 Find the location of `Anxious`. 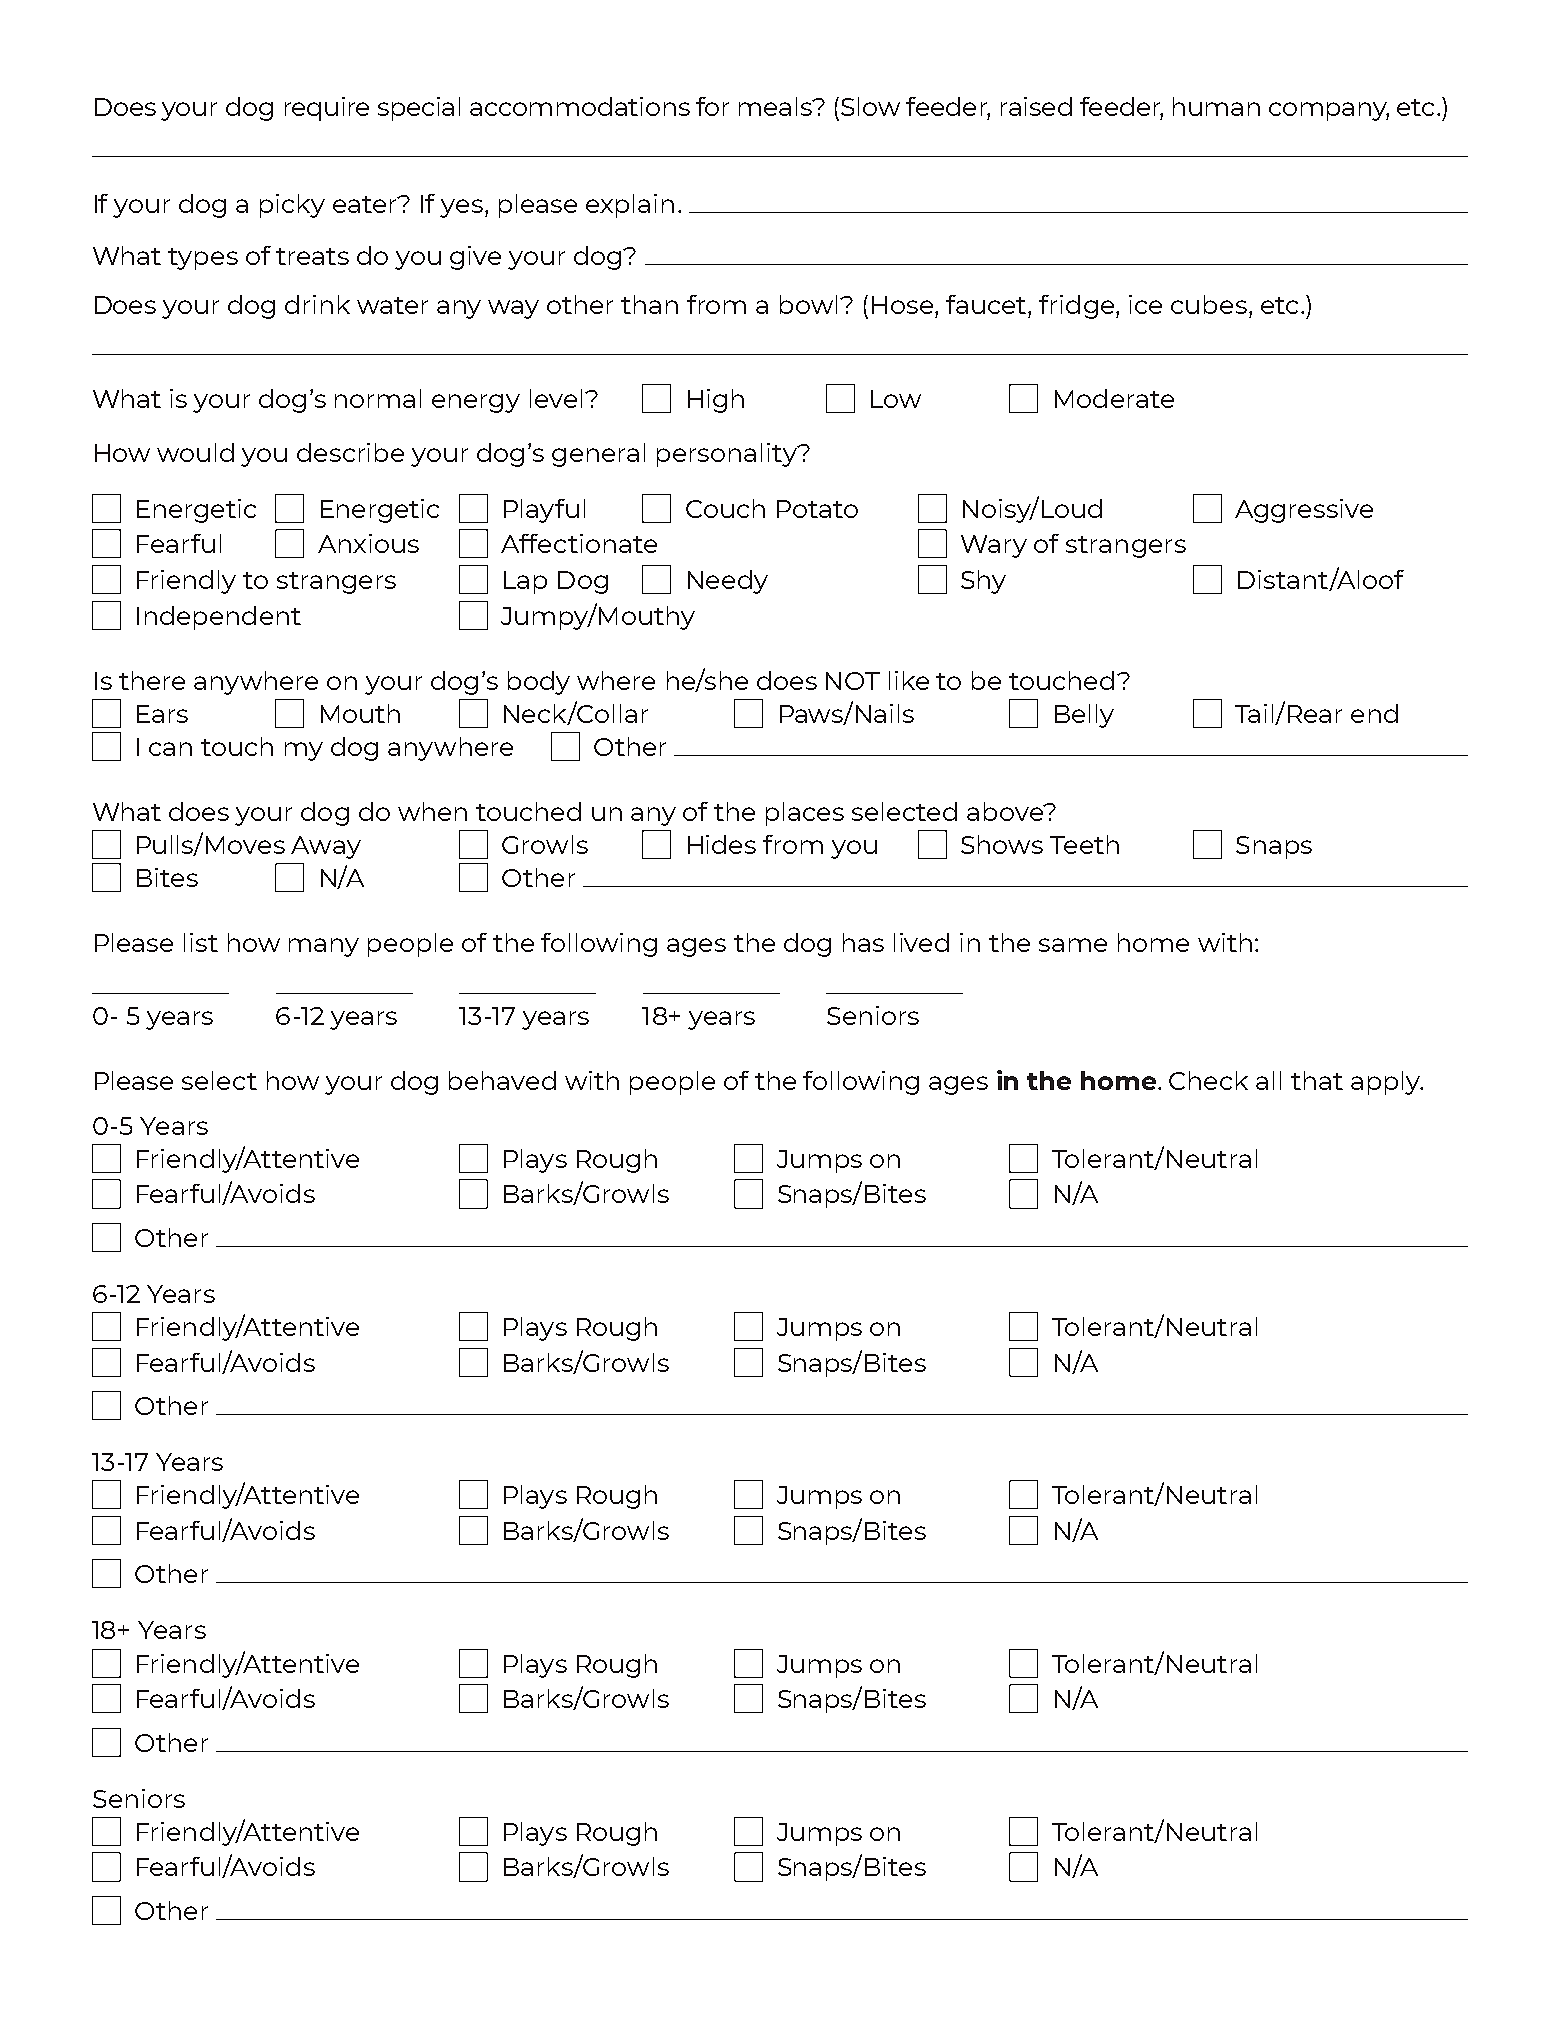

Anxious is located at coordinates (368, 543).
